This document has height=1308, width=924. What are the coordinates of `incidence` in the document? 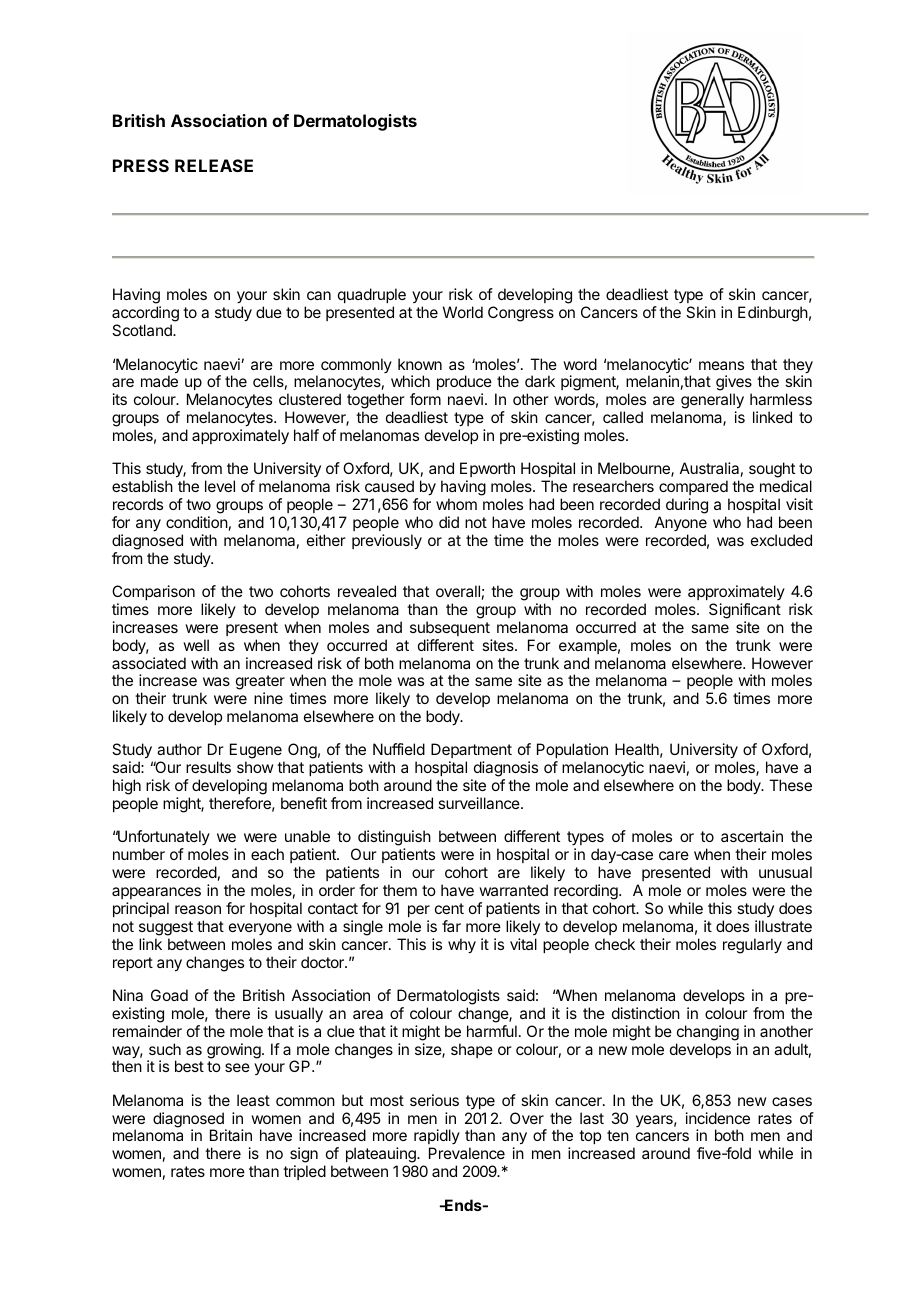 It's located at (718, 1118).
